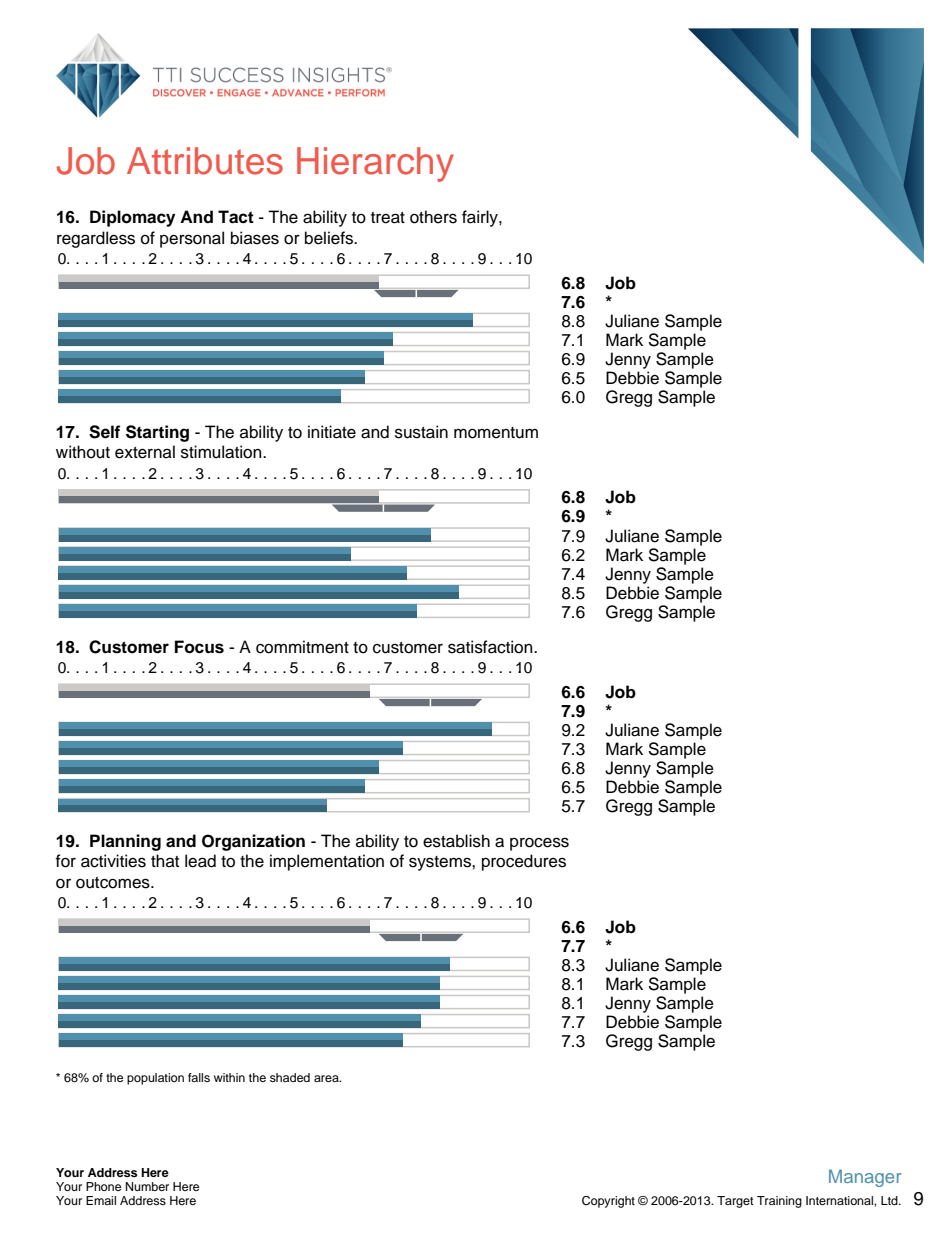 The width and height of the screenshot is (952, 1233). I want to click on Manager, so click(865, 1178).
